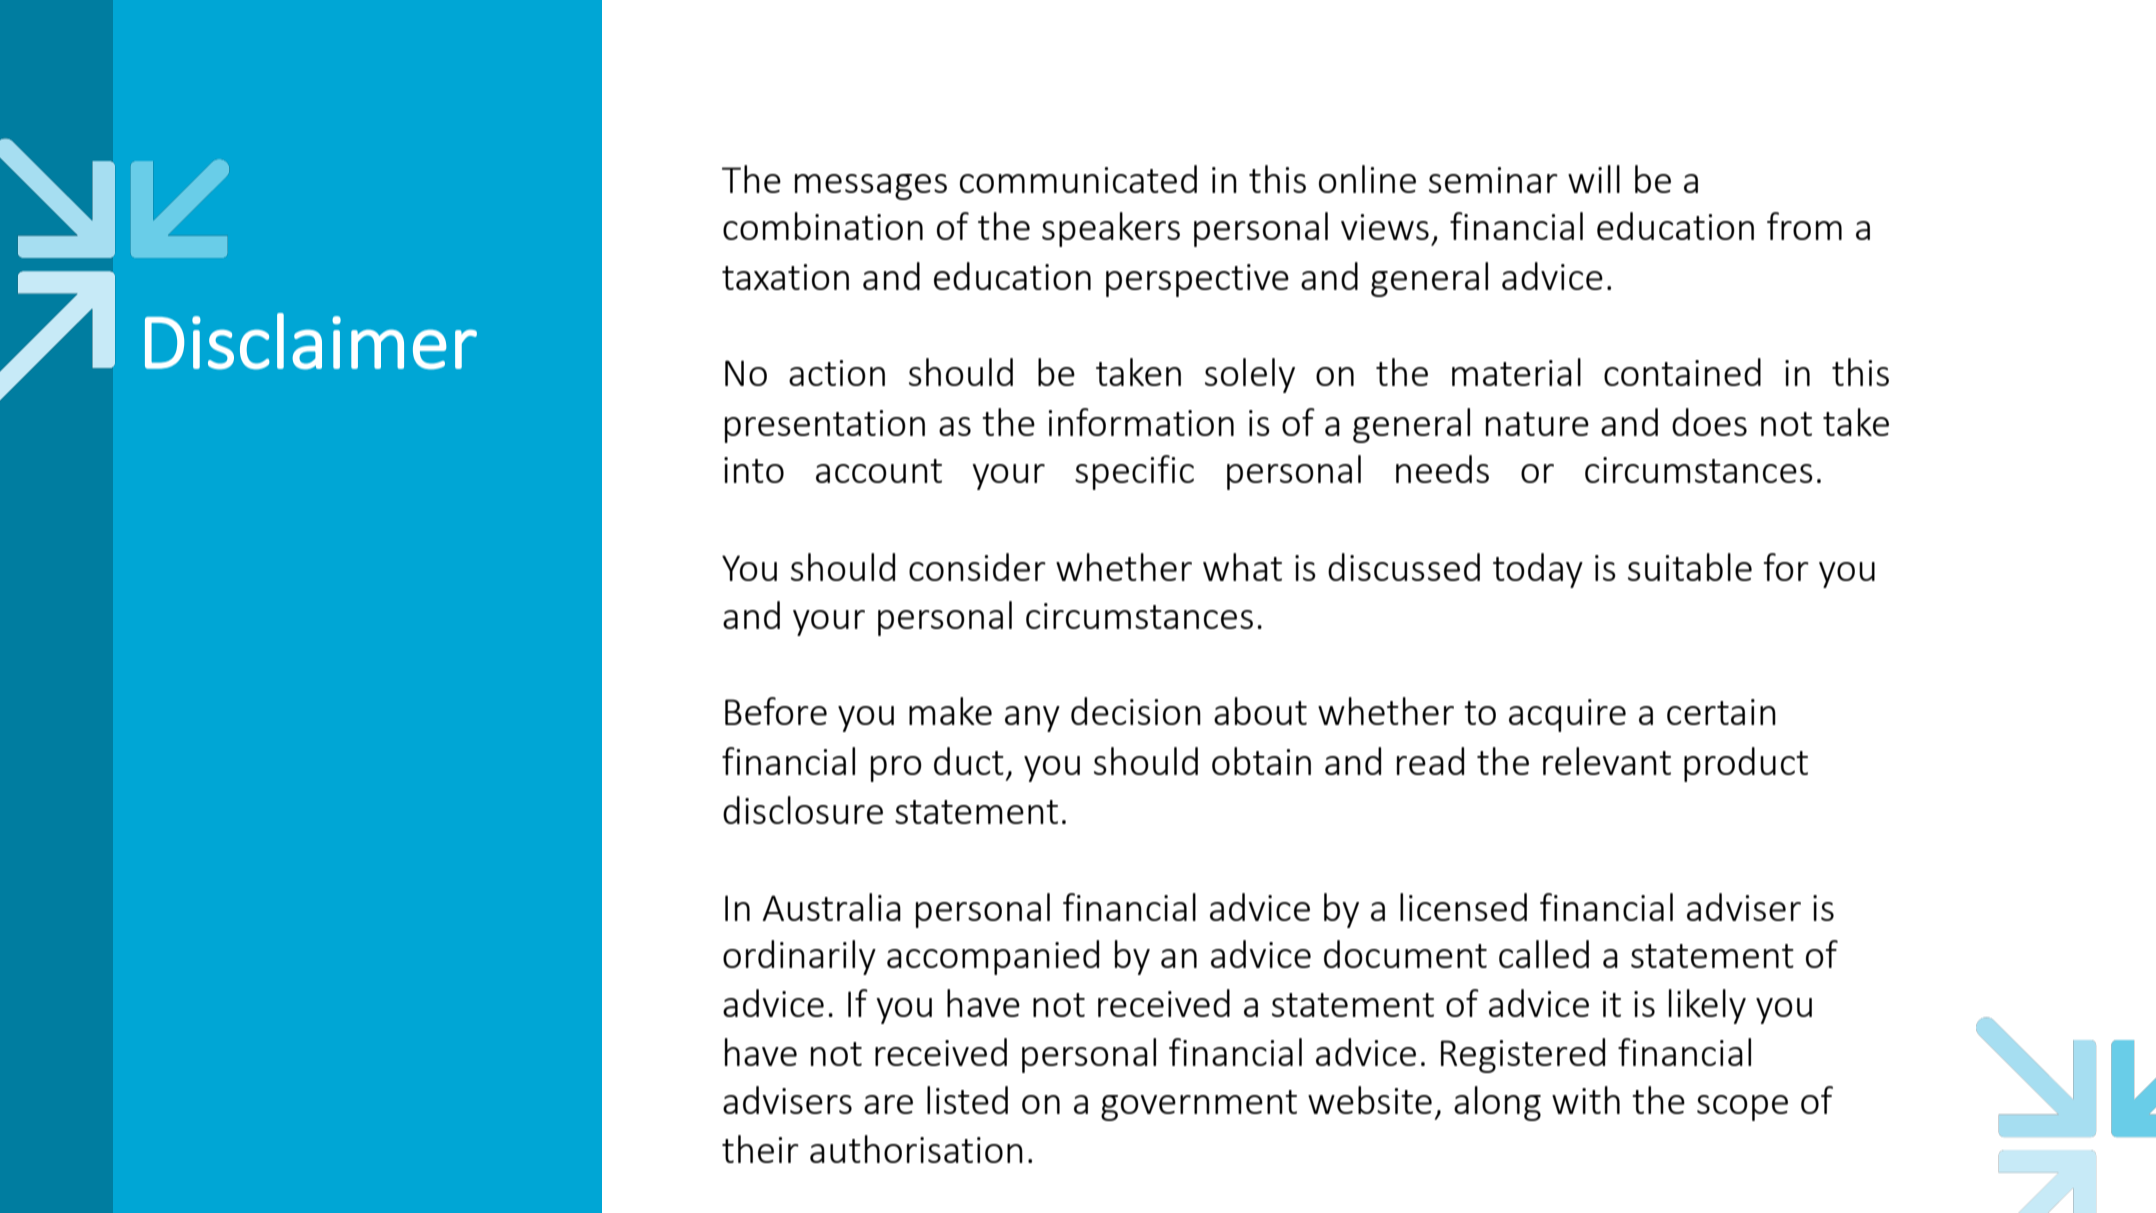 Image resolution: width=2156 pixels, height=1213 pixels. Describe the element at coordinates (823, 226) in the screenshot. I see `combination` at that location.
